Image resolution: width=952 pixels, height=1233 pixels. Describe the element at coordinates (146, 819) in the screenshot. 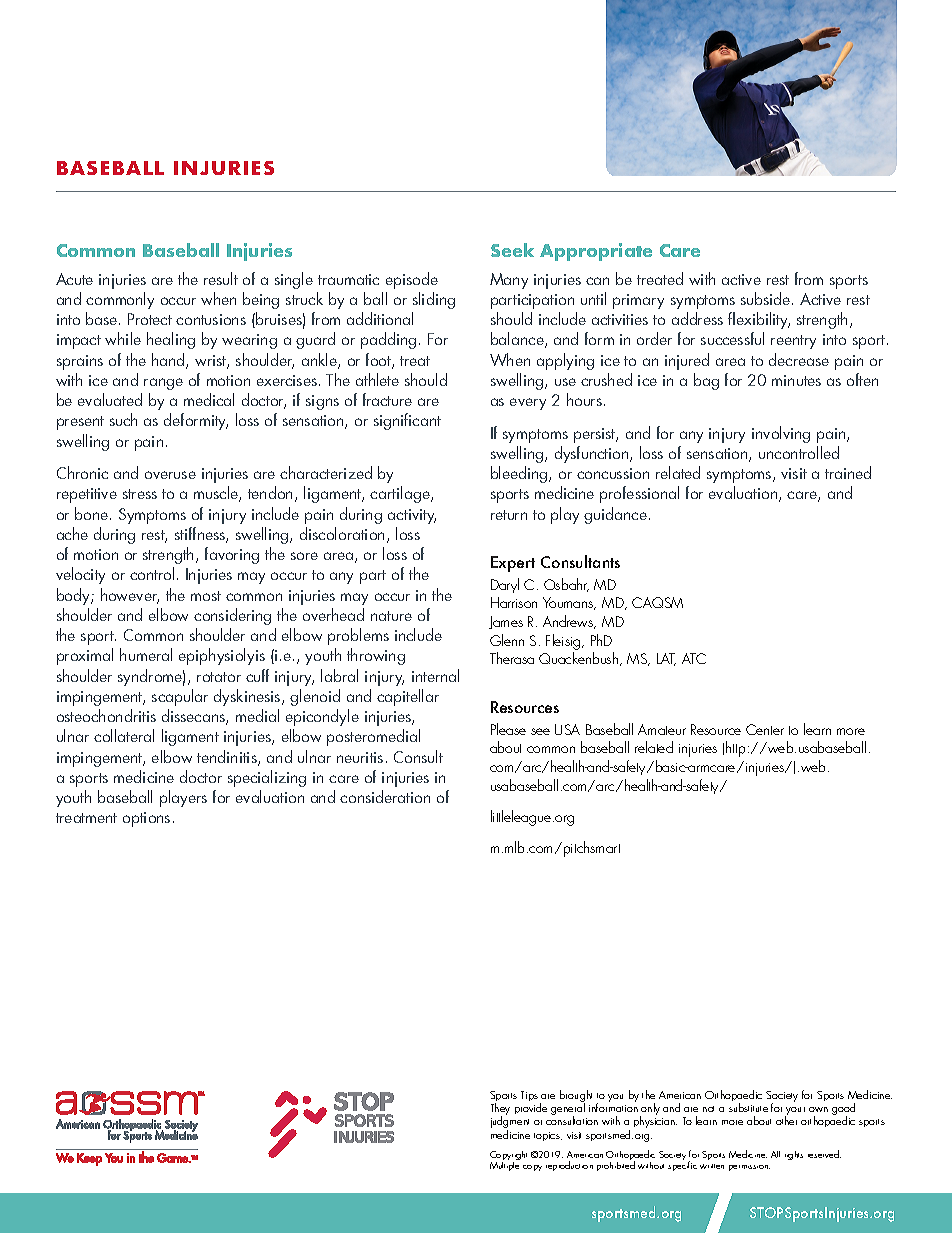

I see `options` at that location.
